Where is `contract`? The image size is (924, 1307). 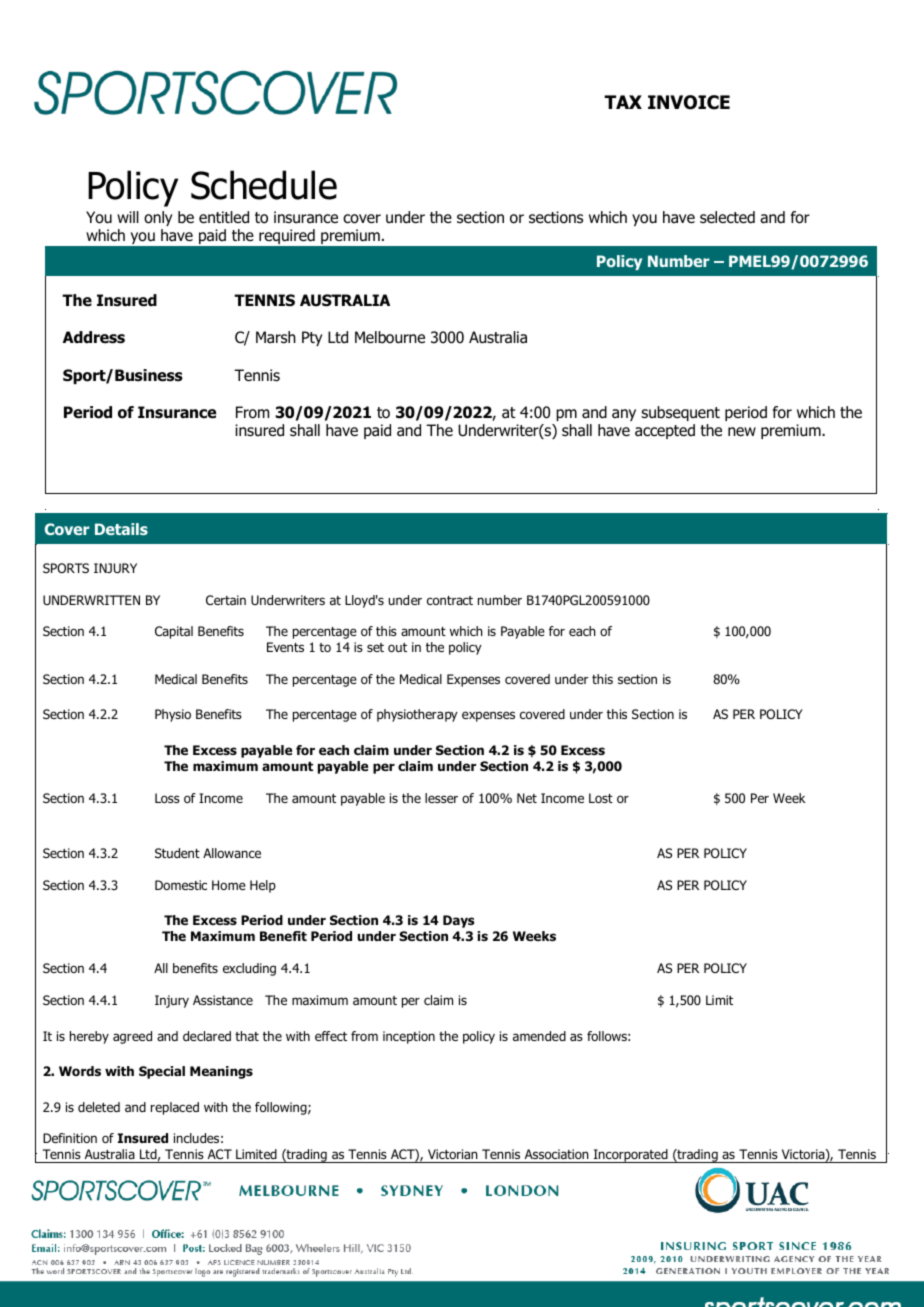
contract is located at coordinates (450, 600).
